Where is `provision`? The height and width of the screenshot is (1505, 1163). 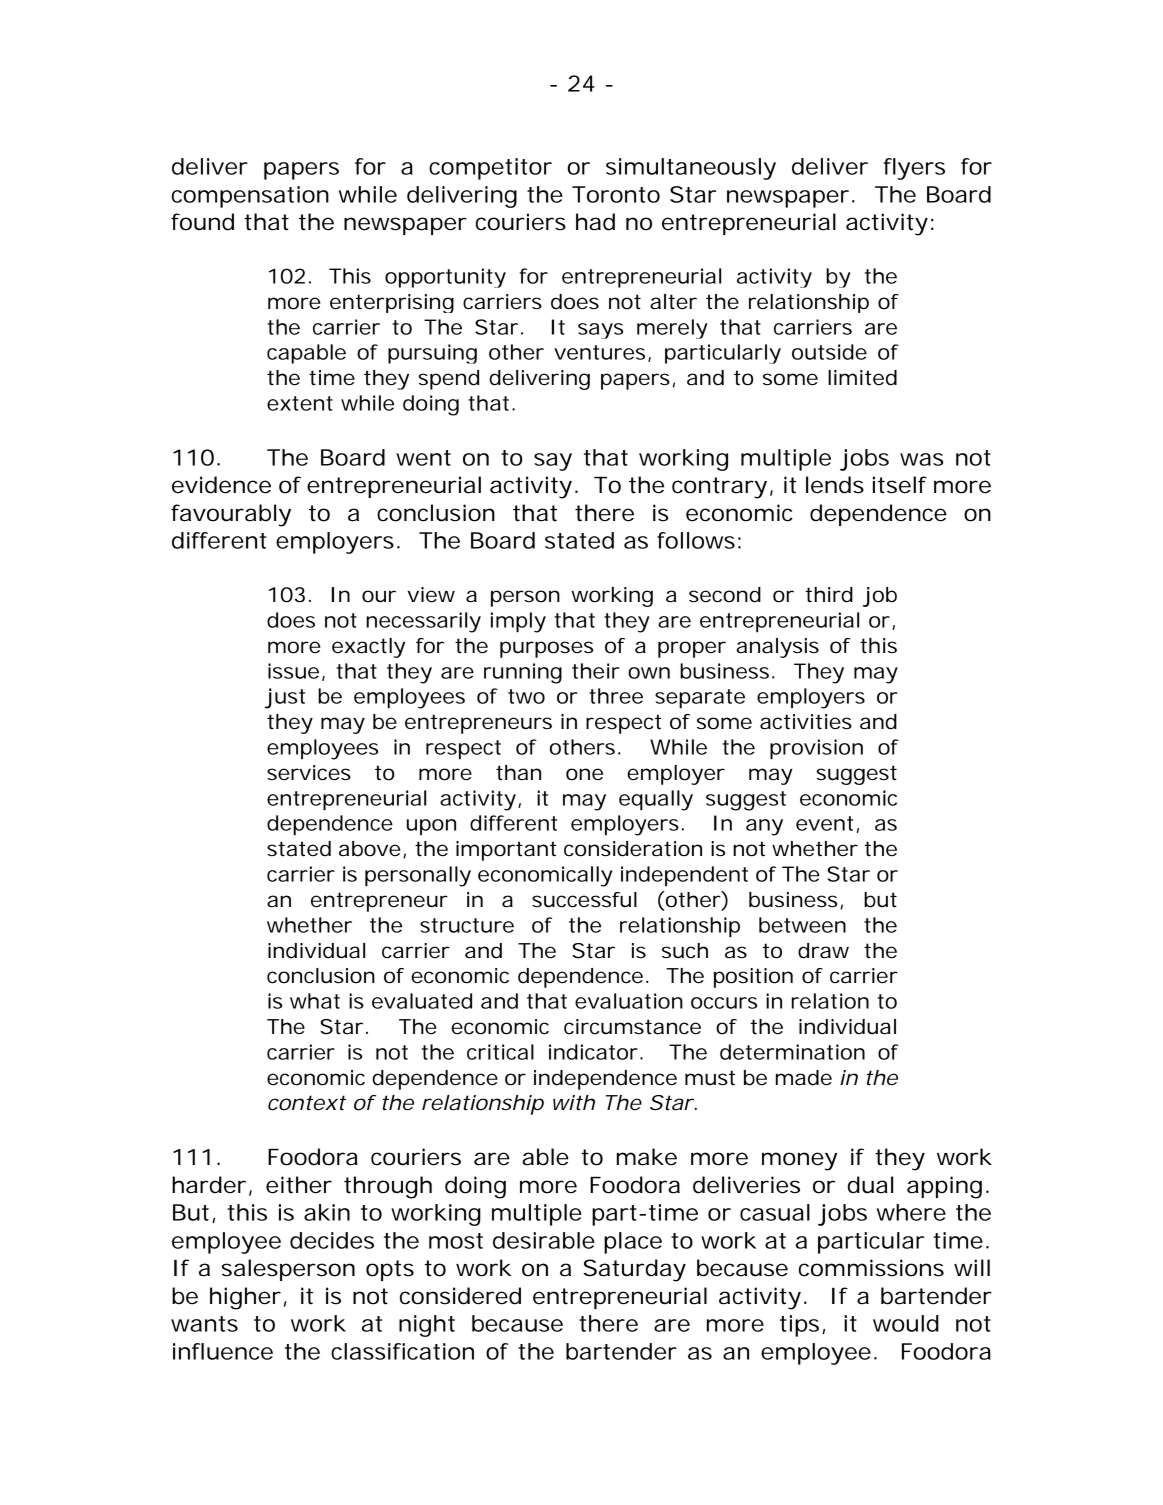 provision is located at coordinates (816, 749).
